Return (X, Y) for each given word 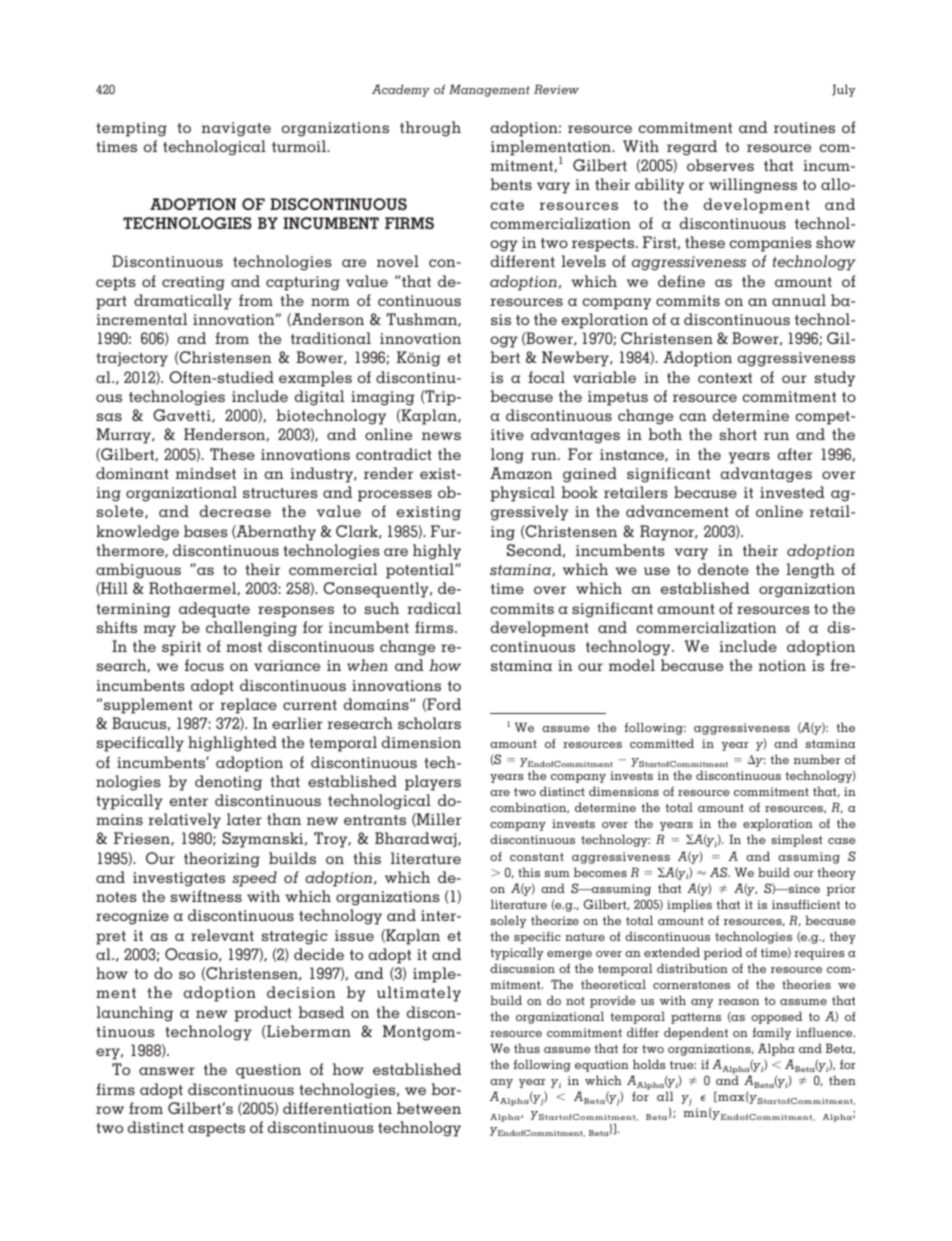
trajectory (132, 359)
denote (723, 569)
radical (434, 608)
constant (537, 857)
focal (546, 377)
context (725, 378)
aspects (216, 1130)
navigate (236, 129)
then (842, 1080)
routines (804, 127)
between (429, 1108)
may (160, 631)
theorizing (222, 860)
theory (836, 873)
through (430, 129)
